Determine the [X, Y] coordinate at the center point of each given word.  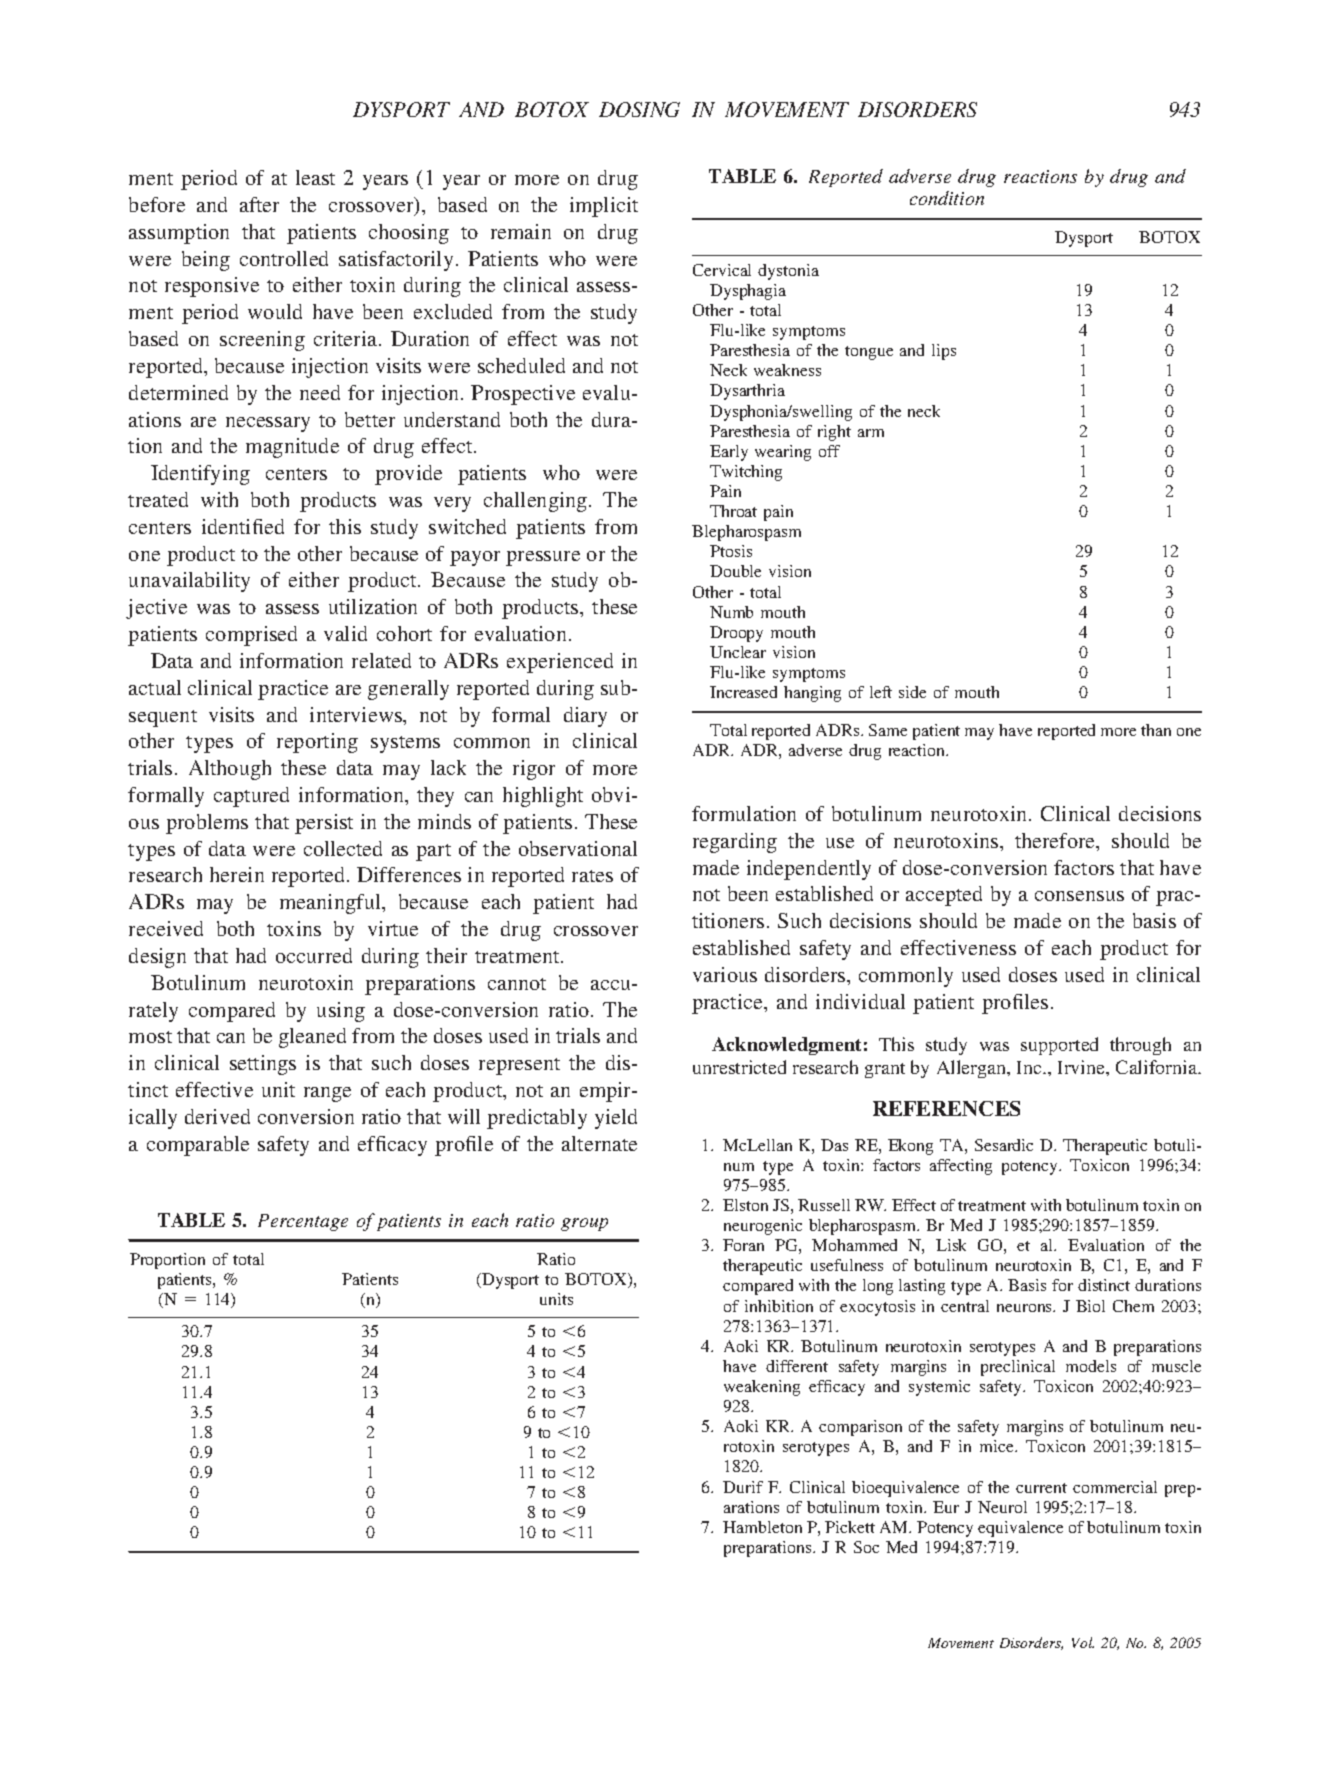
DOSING [639, 109]
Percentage [303, 1222]
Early [729, 453]
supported [1059, 1046]
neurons [1026, 1308]
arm [871, 433]
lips [944, 352]
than [1156, 730]
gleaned [312, 1038]
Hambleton [762, 1527]
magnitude [292, 448]
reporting [317, 743]
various [725, 974]
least [315, 177]
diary [585, 717]
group [584, 1224]
